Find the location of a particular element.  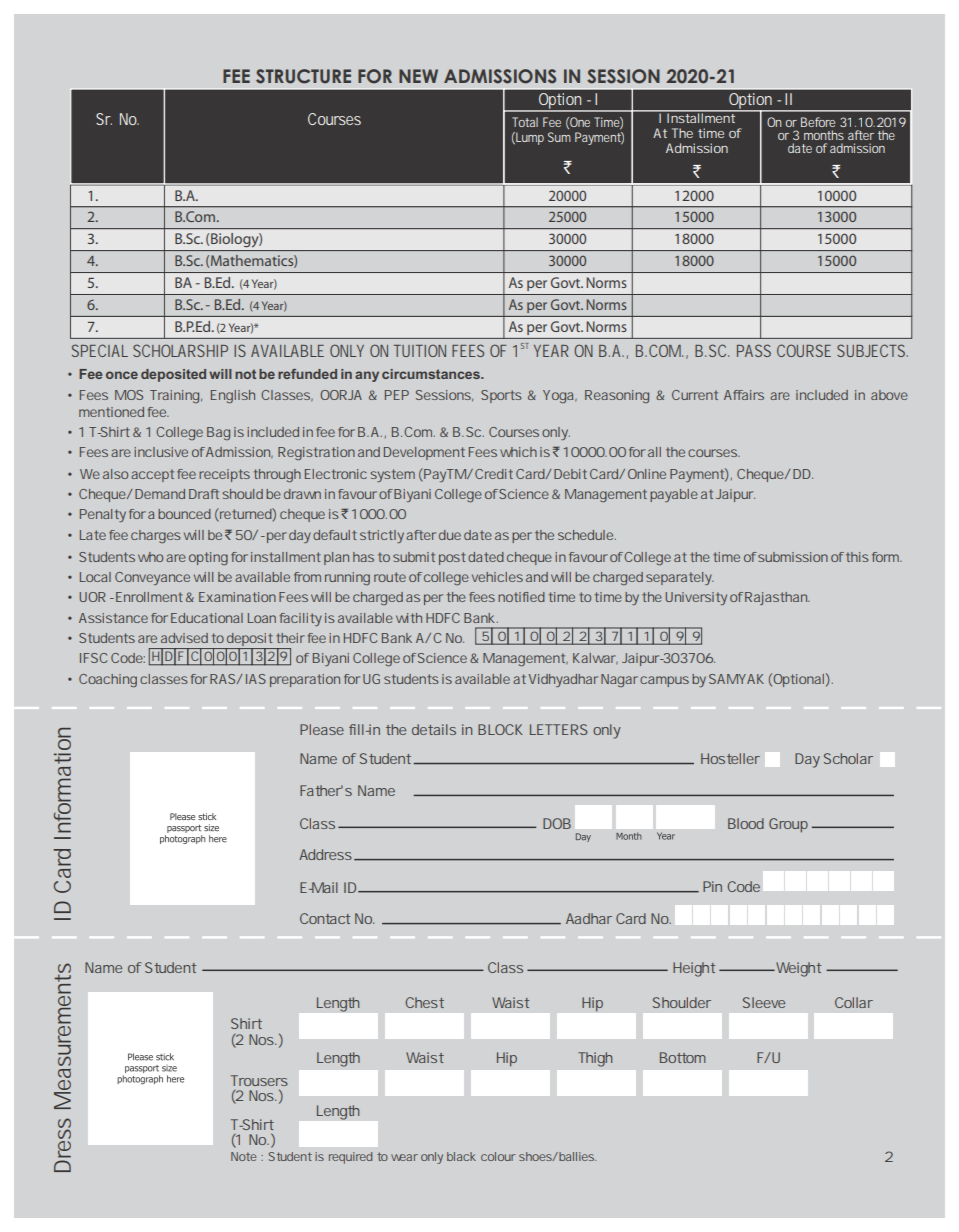

Before is located at coordinates (818, 122).
